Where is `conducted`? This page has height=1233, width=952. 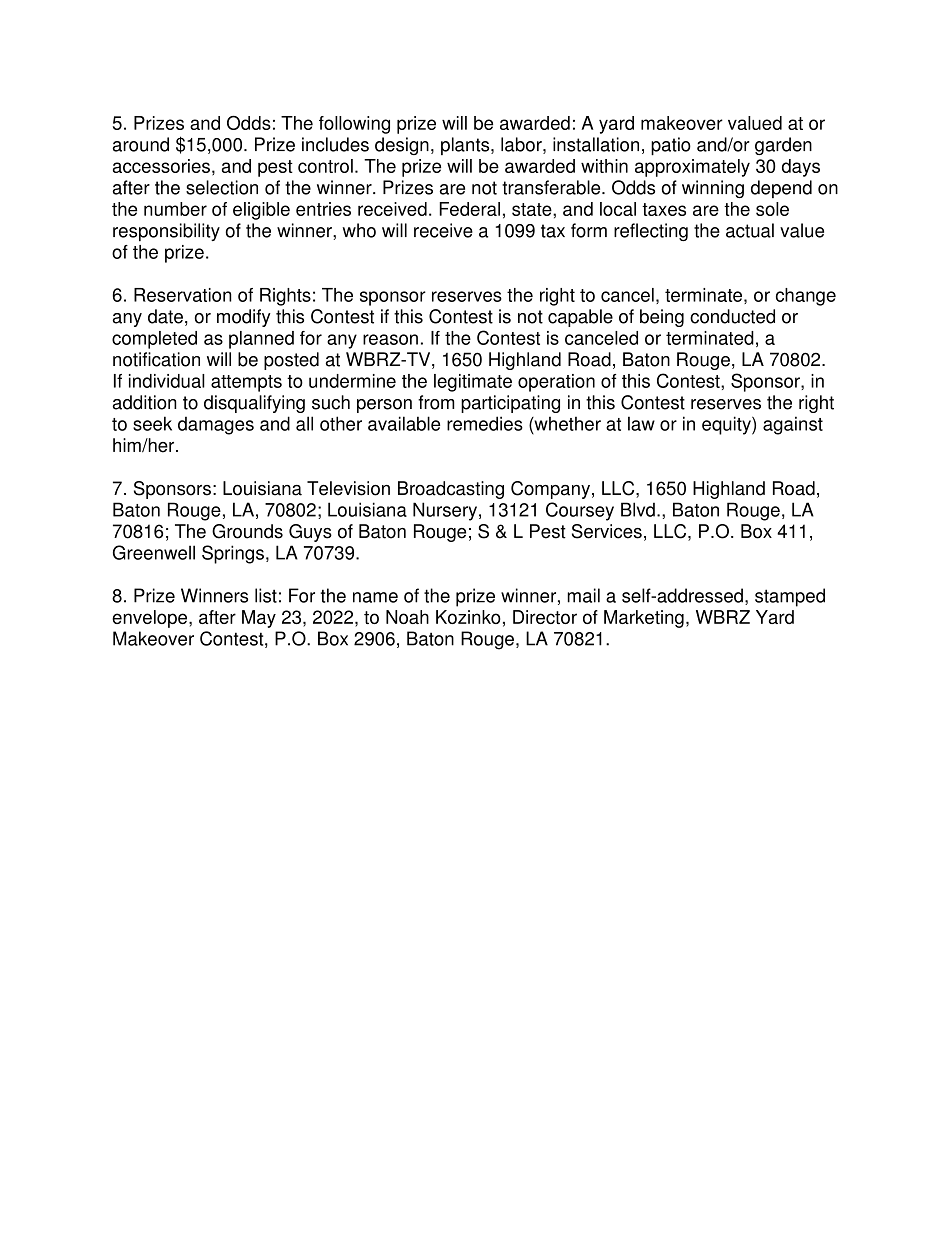
conducted is located at coordinates (732, 316).
